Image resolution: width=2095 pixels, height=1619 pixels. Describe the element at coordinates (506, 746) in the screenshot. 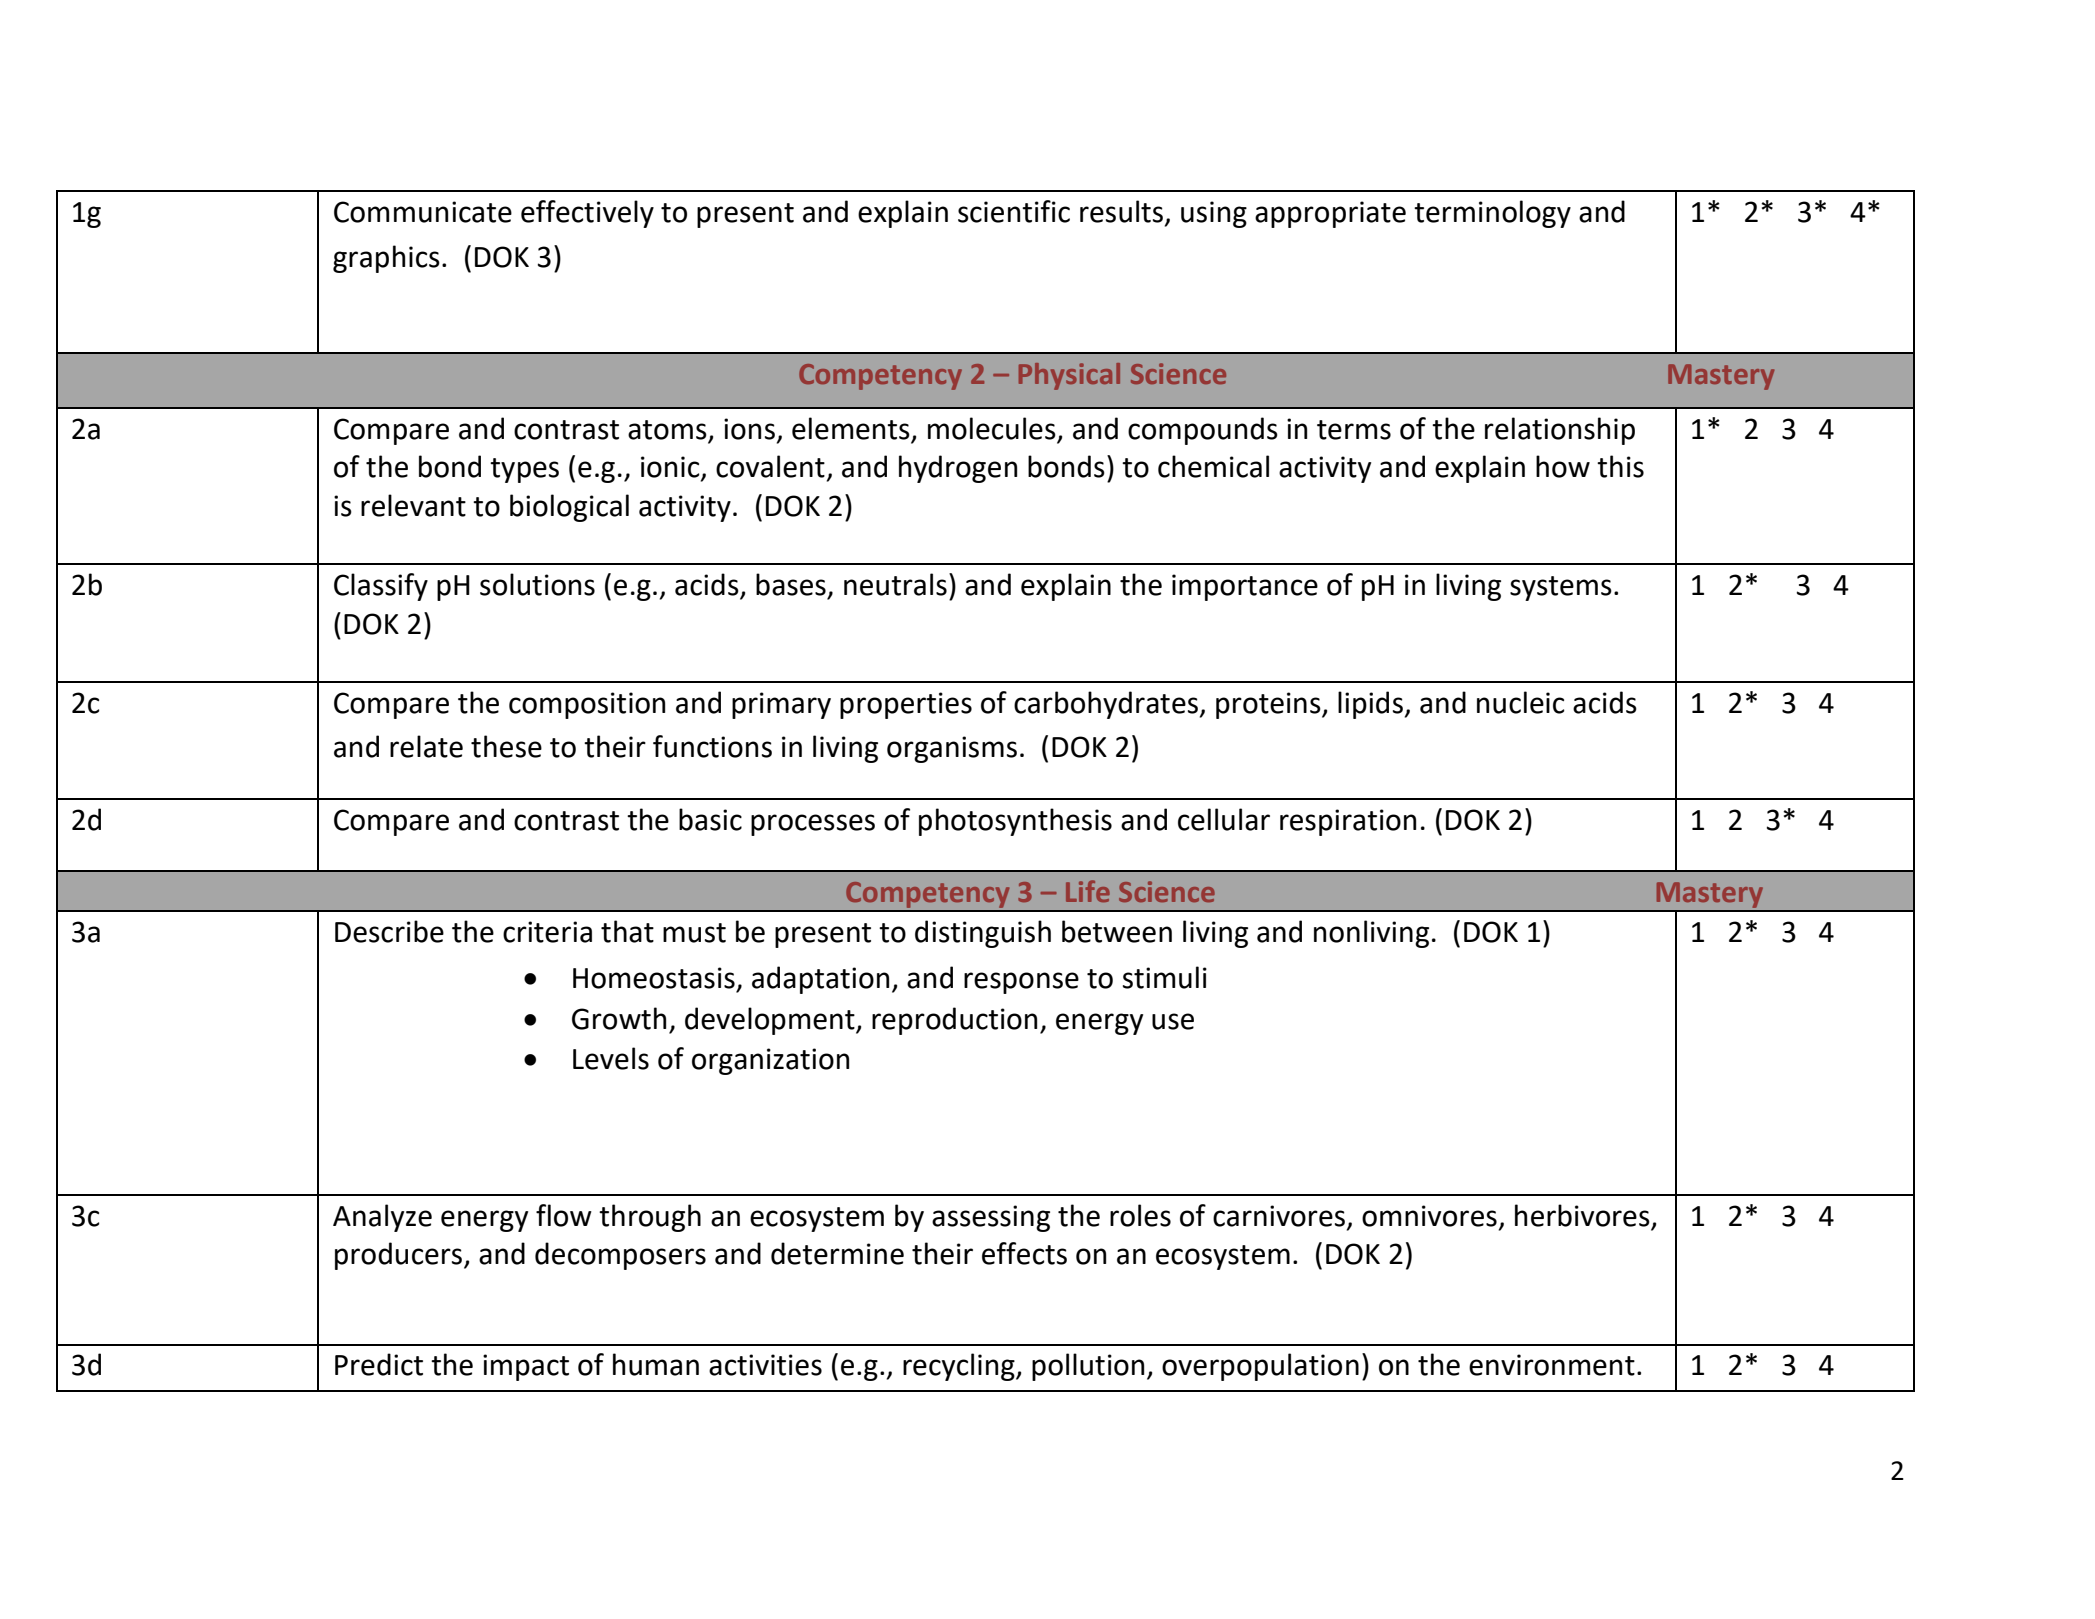

I see `these` at that location.
